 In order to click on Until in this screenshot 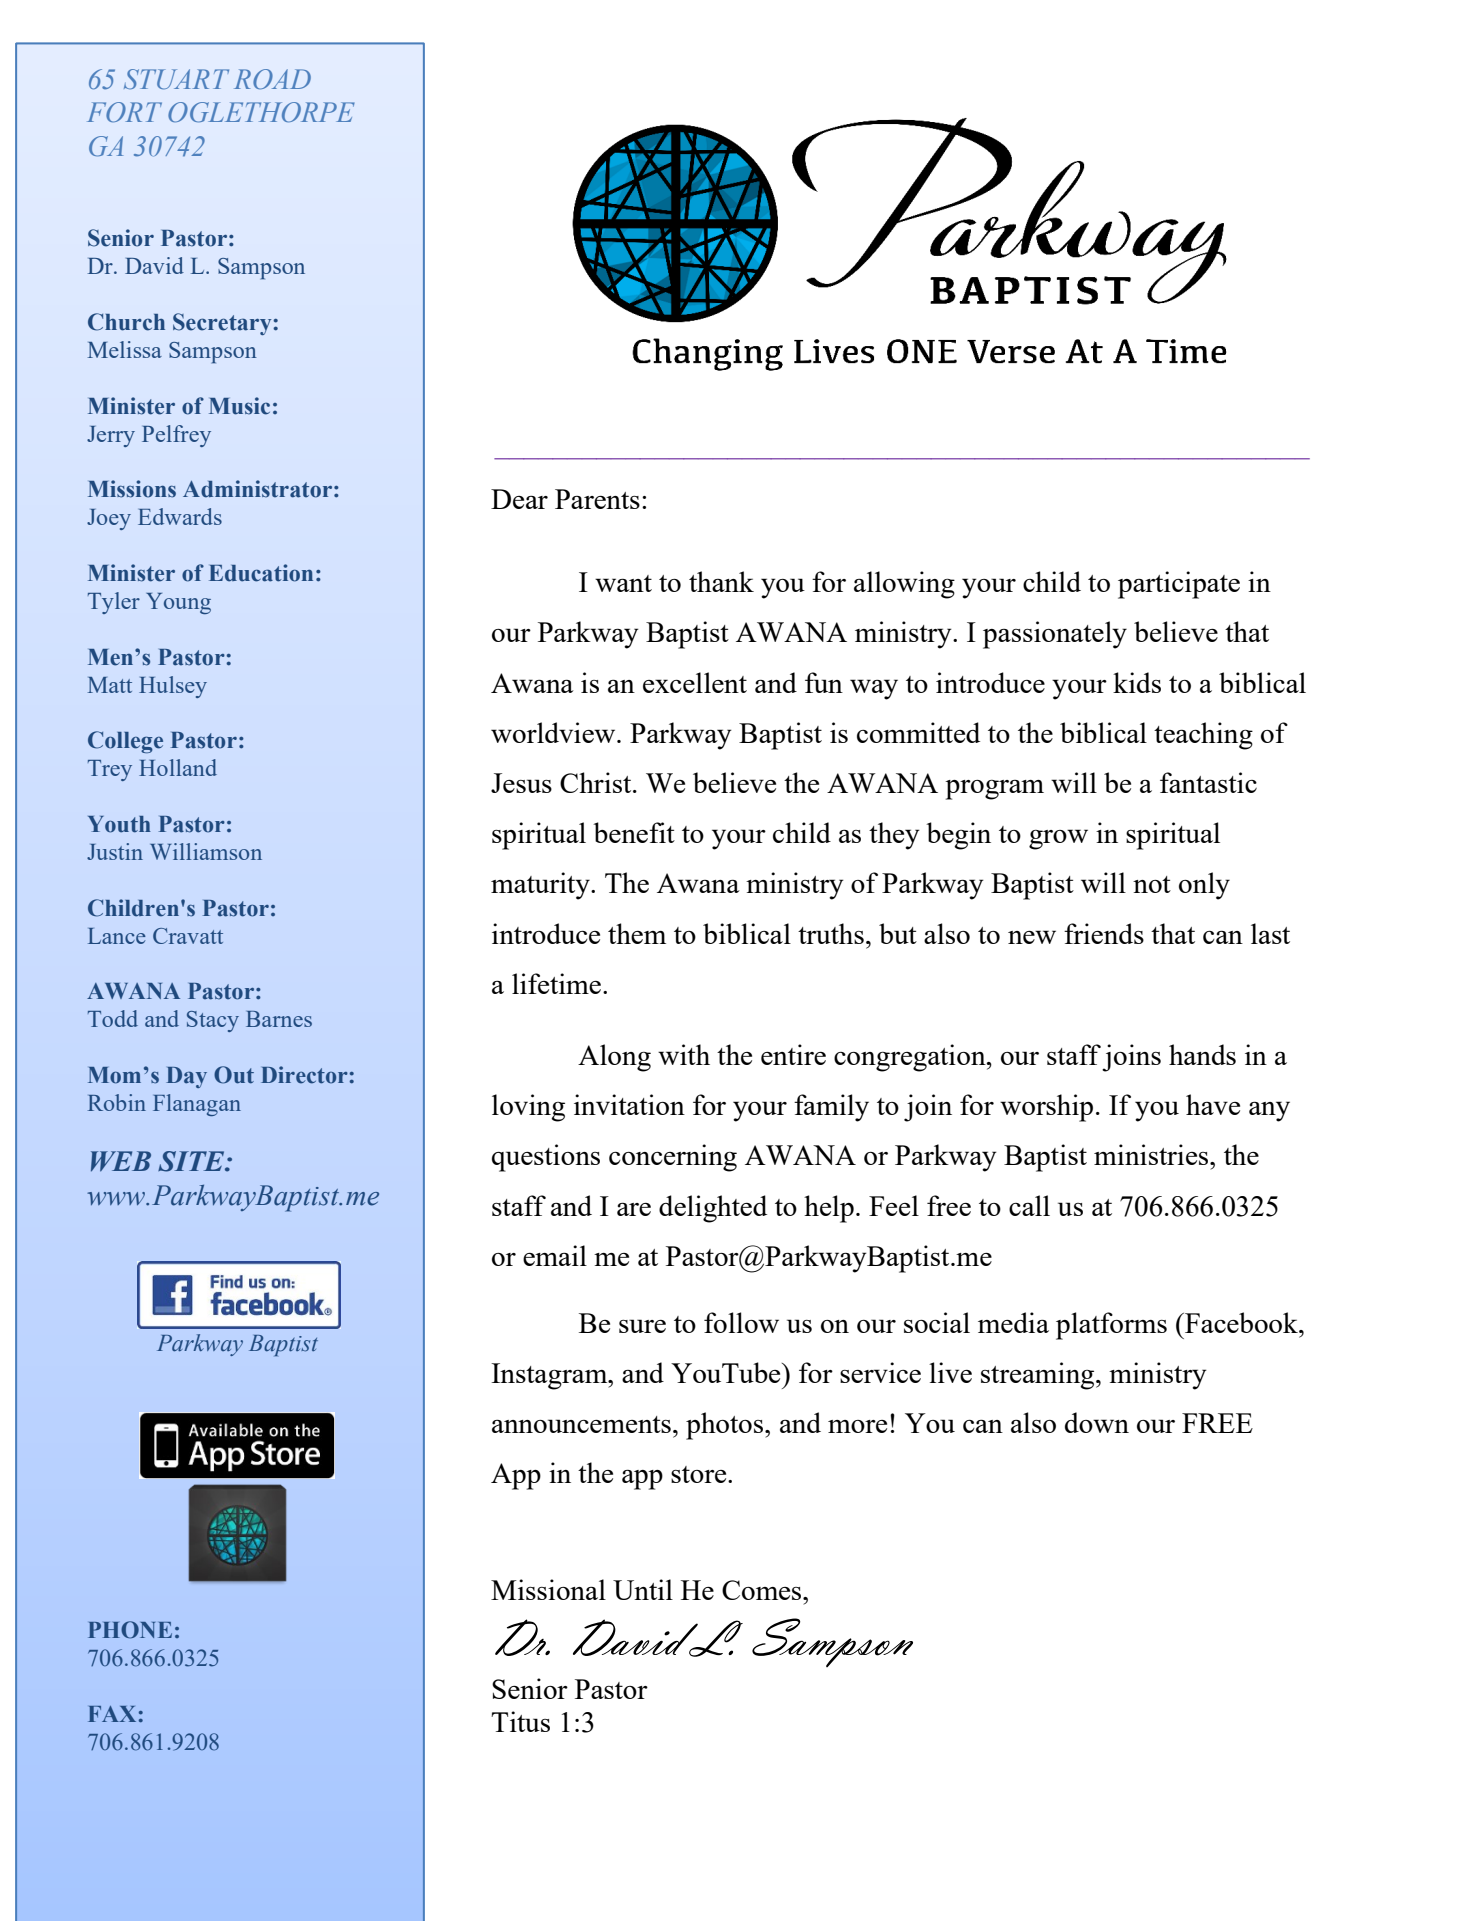, I will do `click(643, 1589)`.
